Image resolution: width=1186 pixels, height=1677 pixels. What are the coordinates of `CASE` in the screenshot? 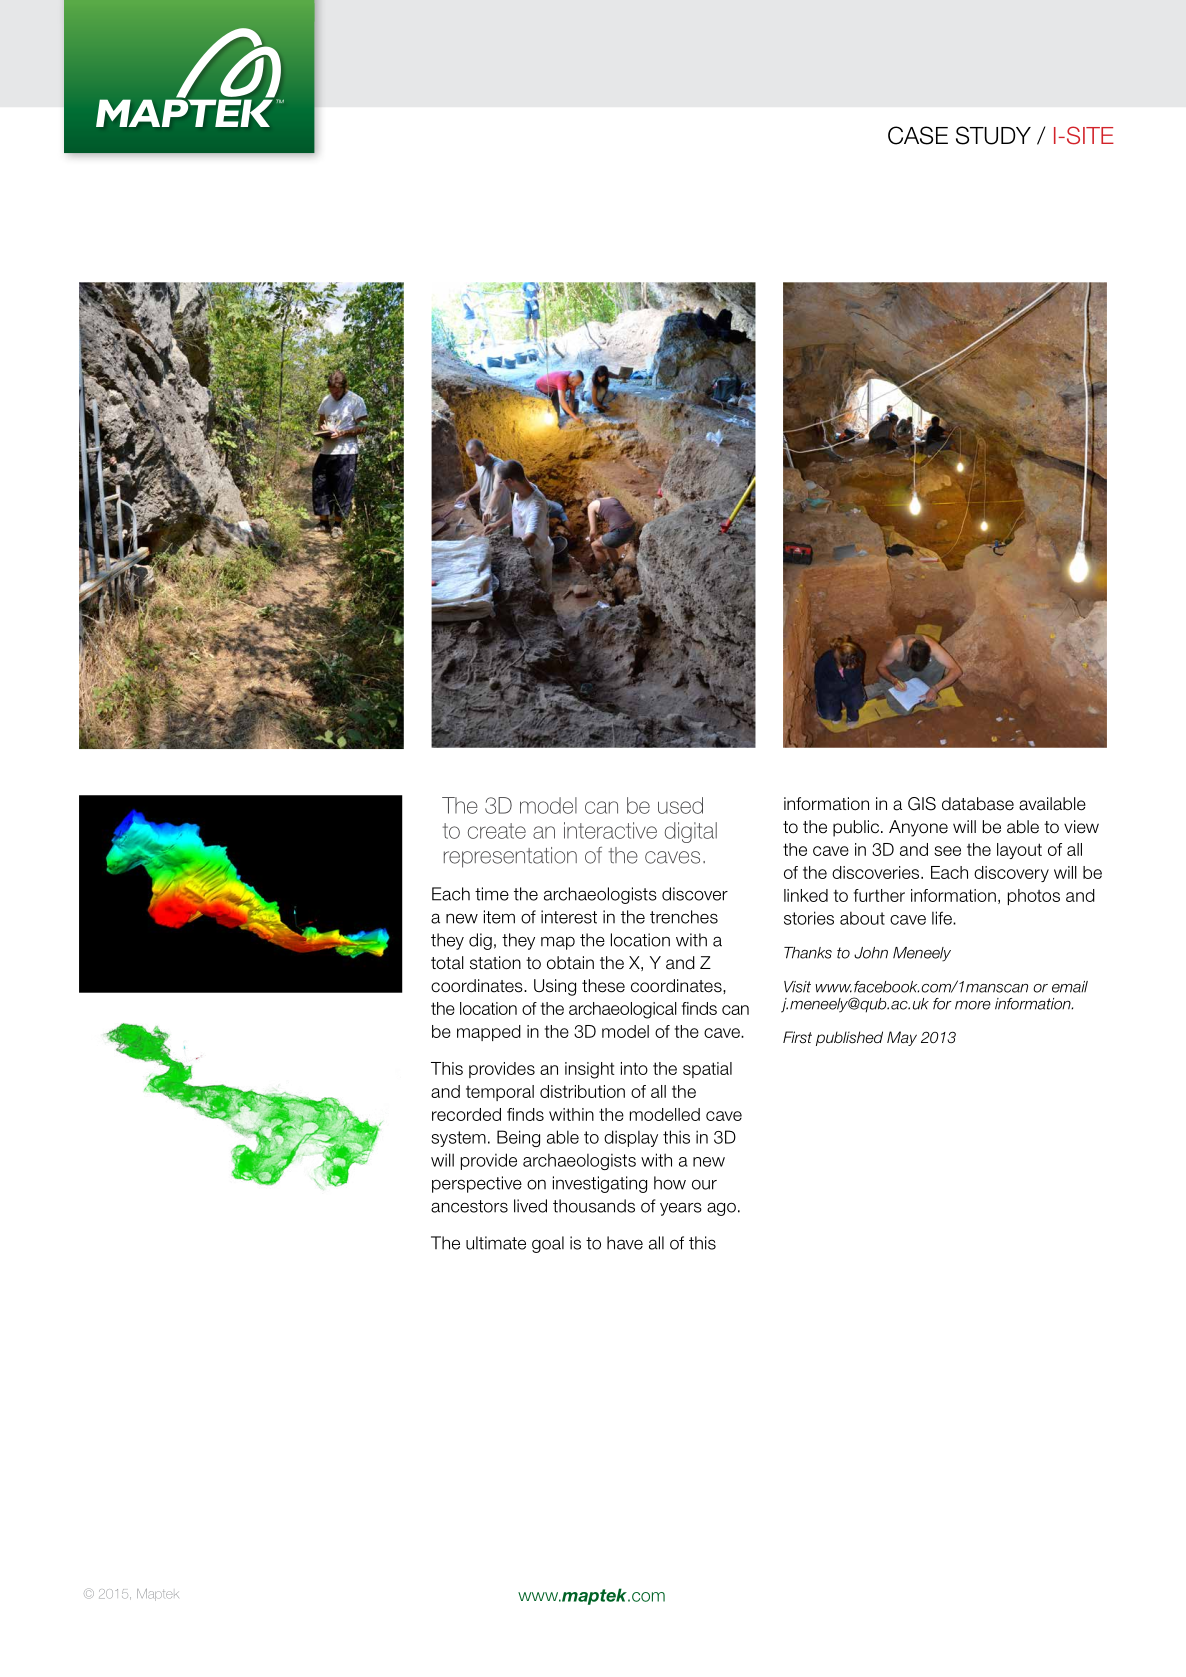 It's located at (918, 135).
